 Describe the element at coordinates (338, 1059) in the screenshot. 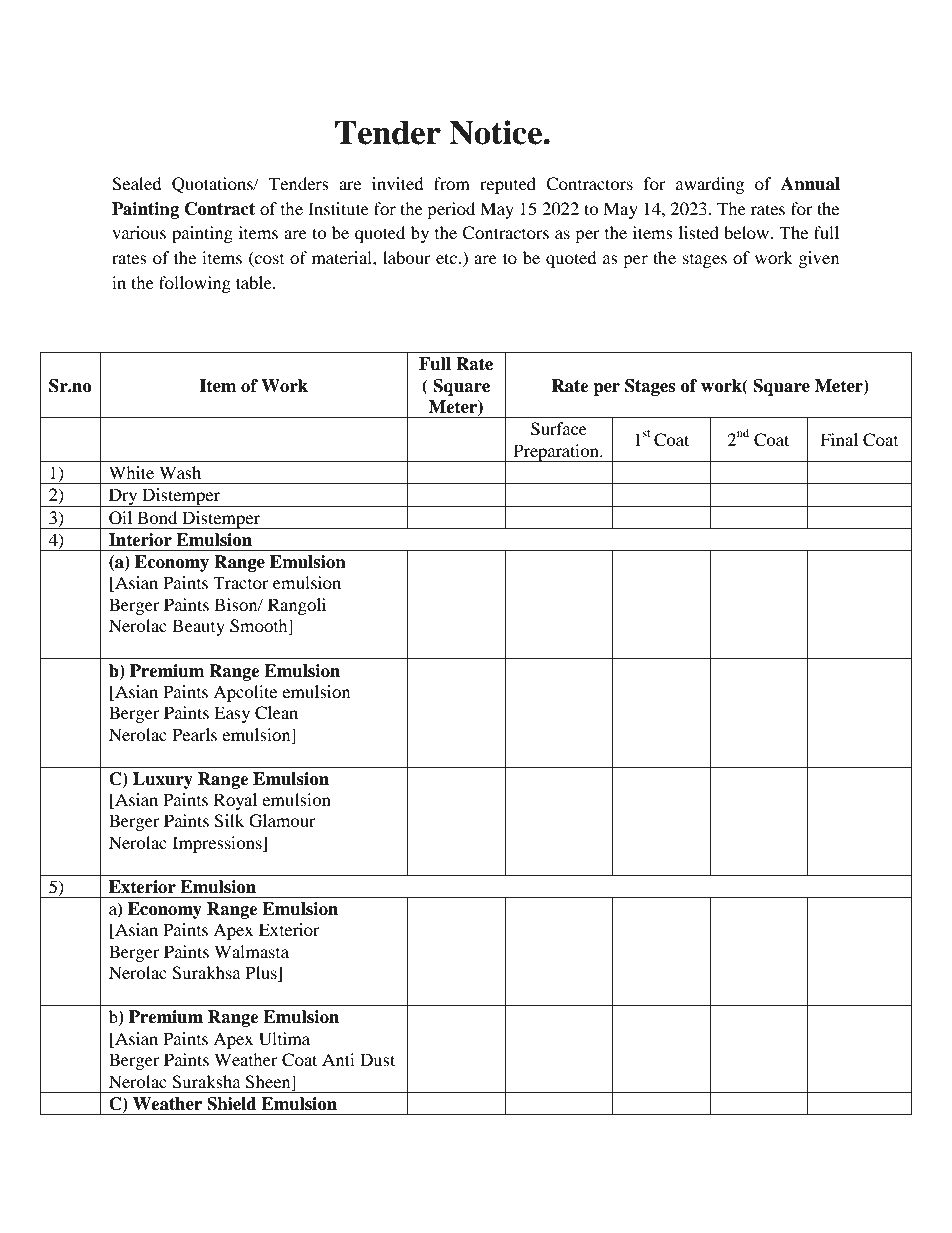

I see `Anti` at that location.
